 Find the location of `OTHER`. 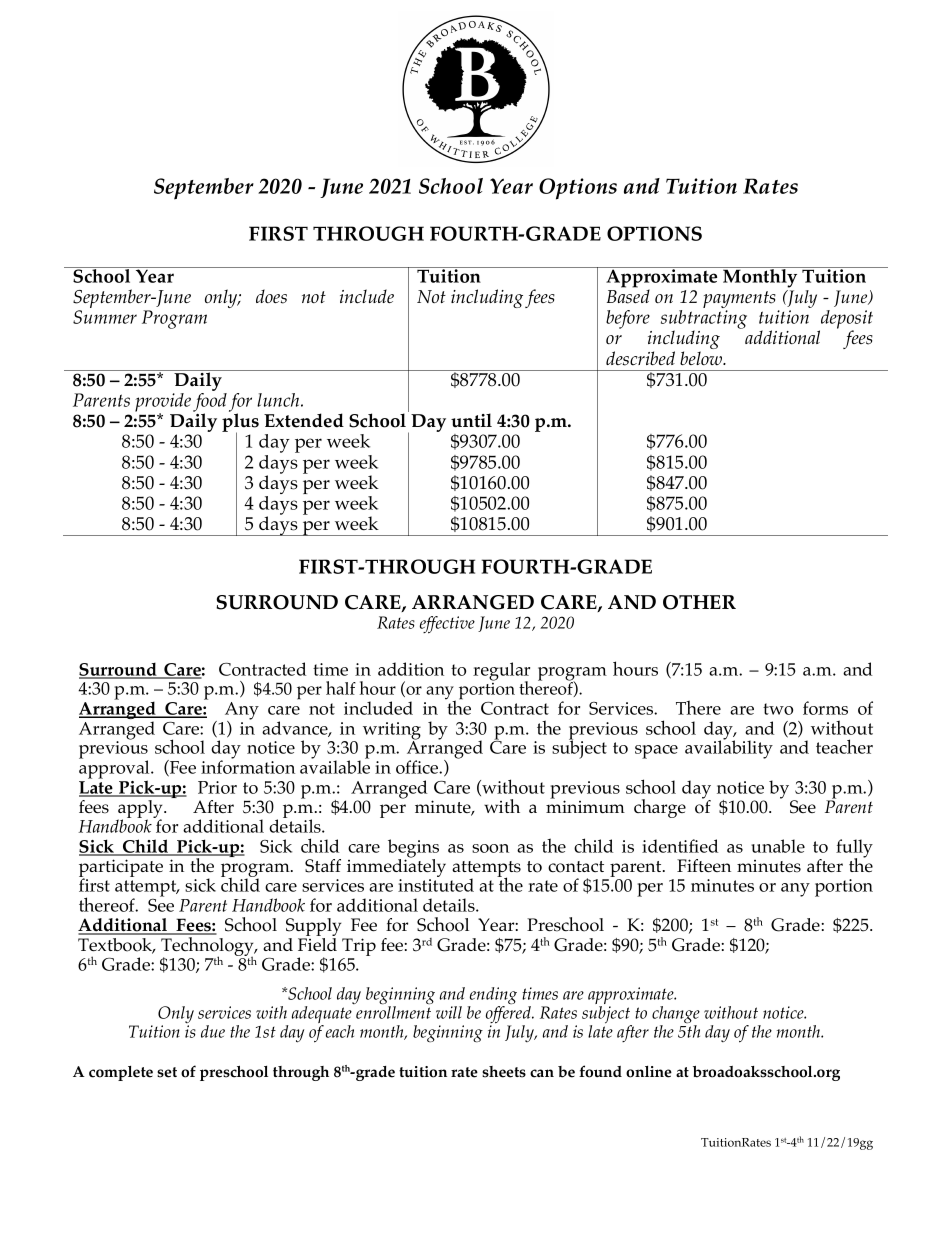

OTHER is located at coordinates (699, 602).
